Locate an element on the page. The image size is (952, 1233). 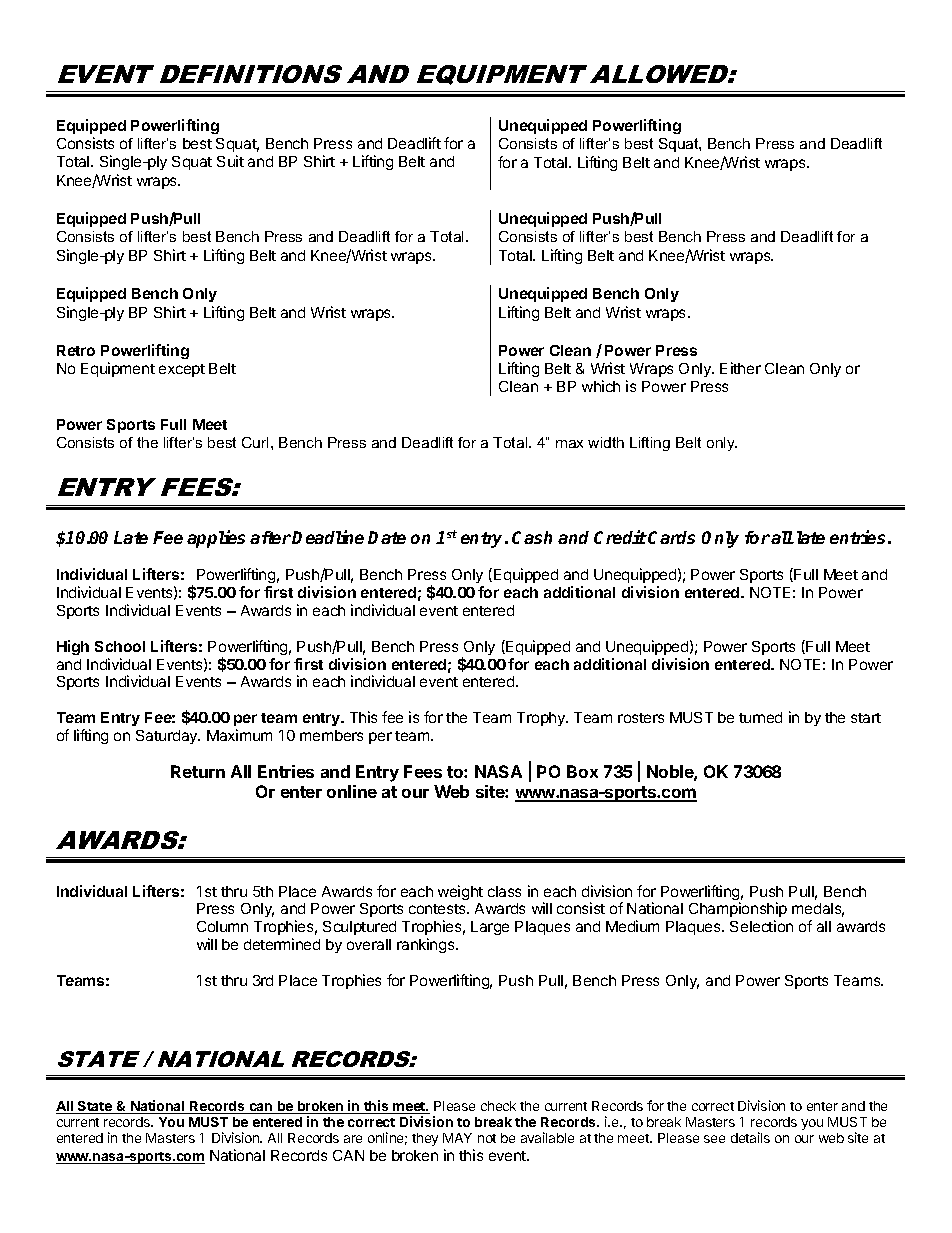
details is located at coordinates (750, 1137).
